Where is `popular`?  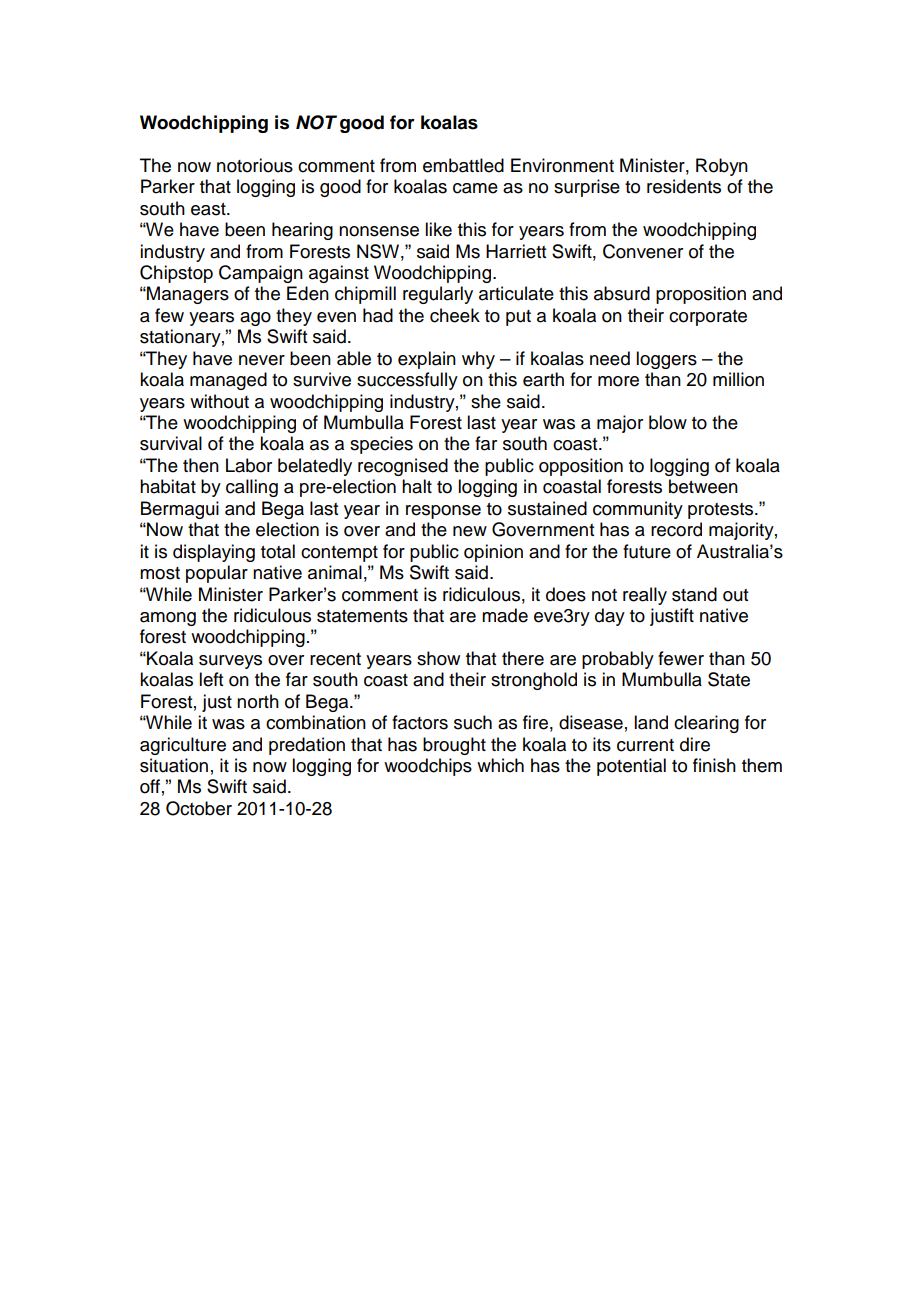
popular is located at coordinates (217, 574).
